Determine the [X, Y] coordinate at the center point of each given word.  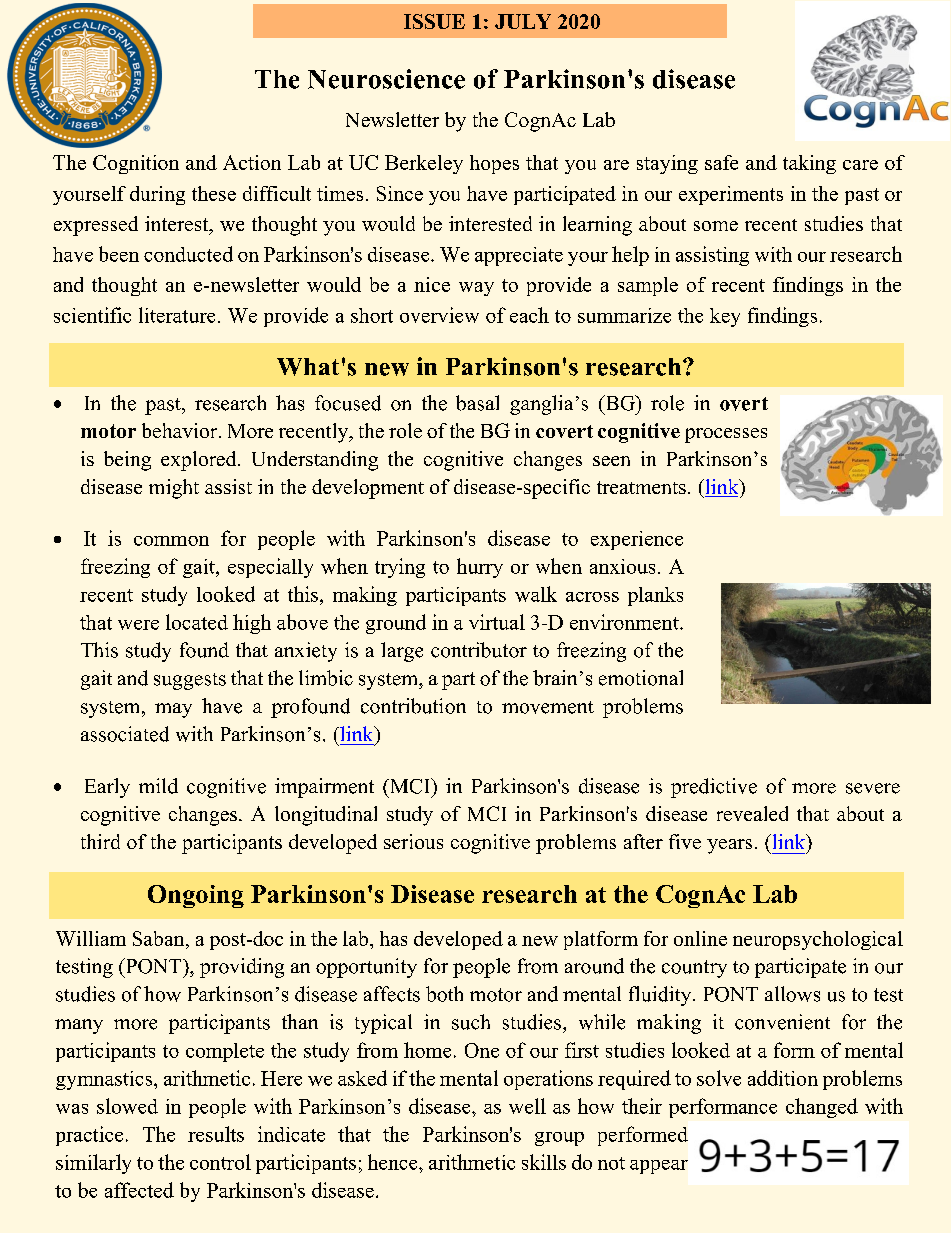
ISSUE [434, 21]
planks [655, 596]
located [197, 622]
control [220, 1162]
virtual [497, 622]
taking [809, 164]
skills [544, 1162]
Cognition [136, 164]
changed [822, 1108]
